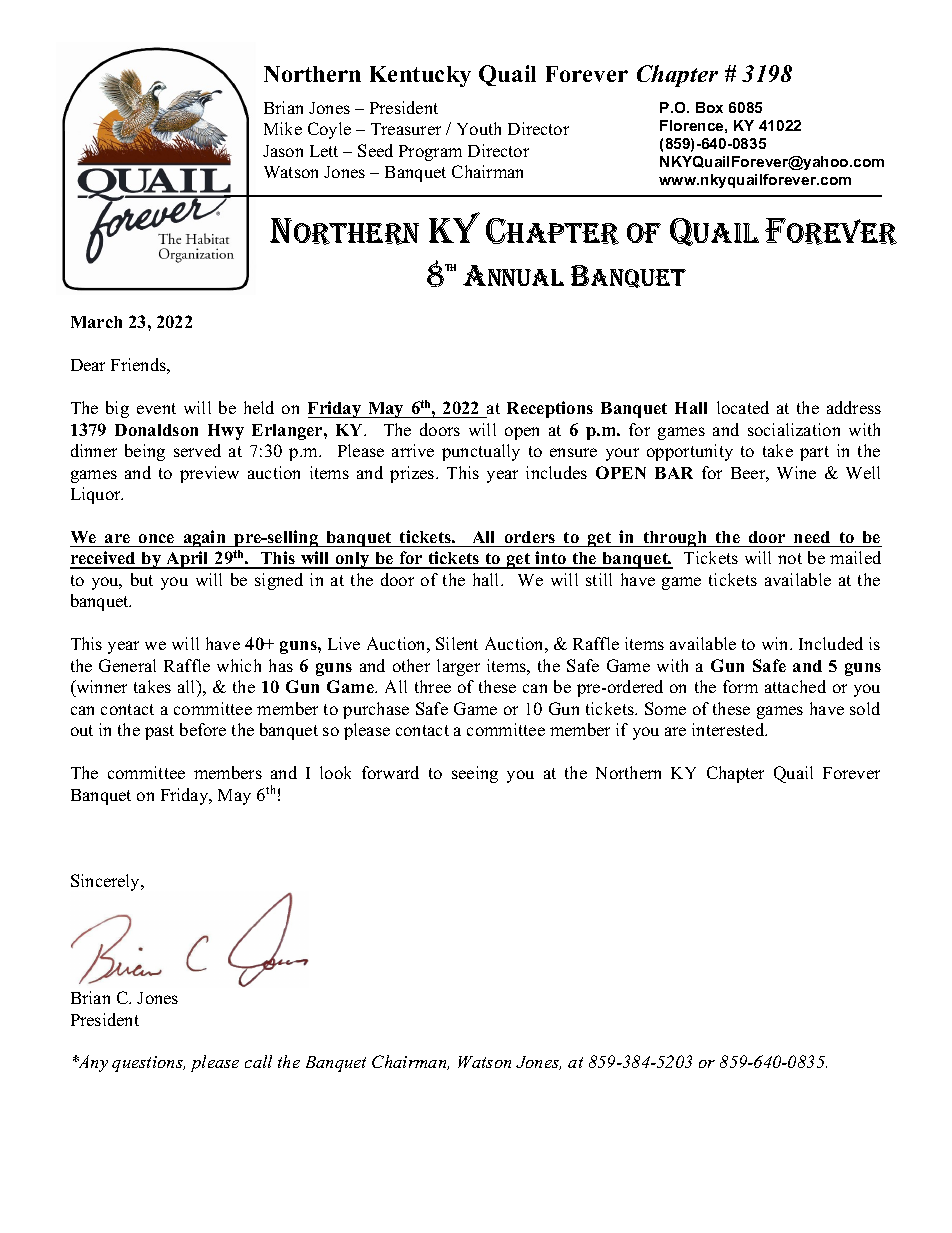 This page has height=1233, width=952. Describe the element at coordinates (550, 409) in the page. I see `Receptions` at that location.
